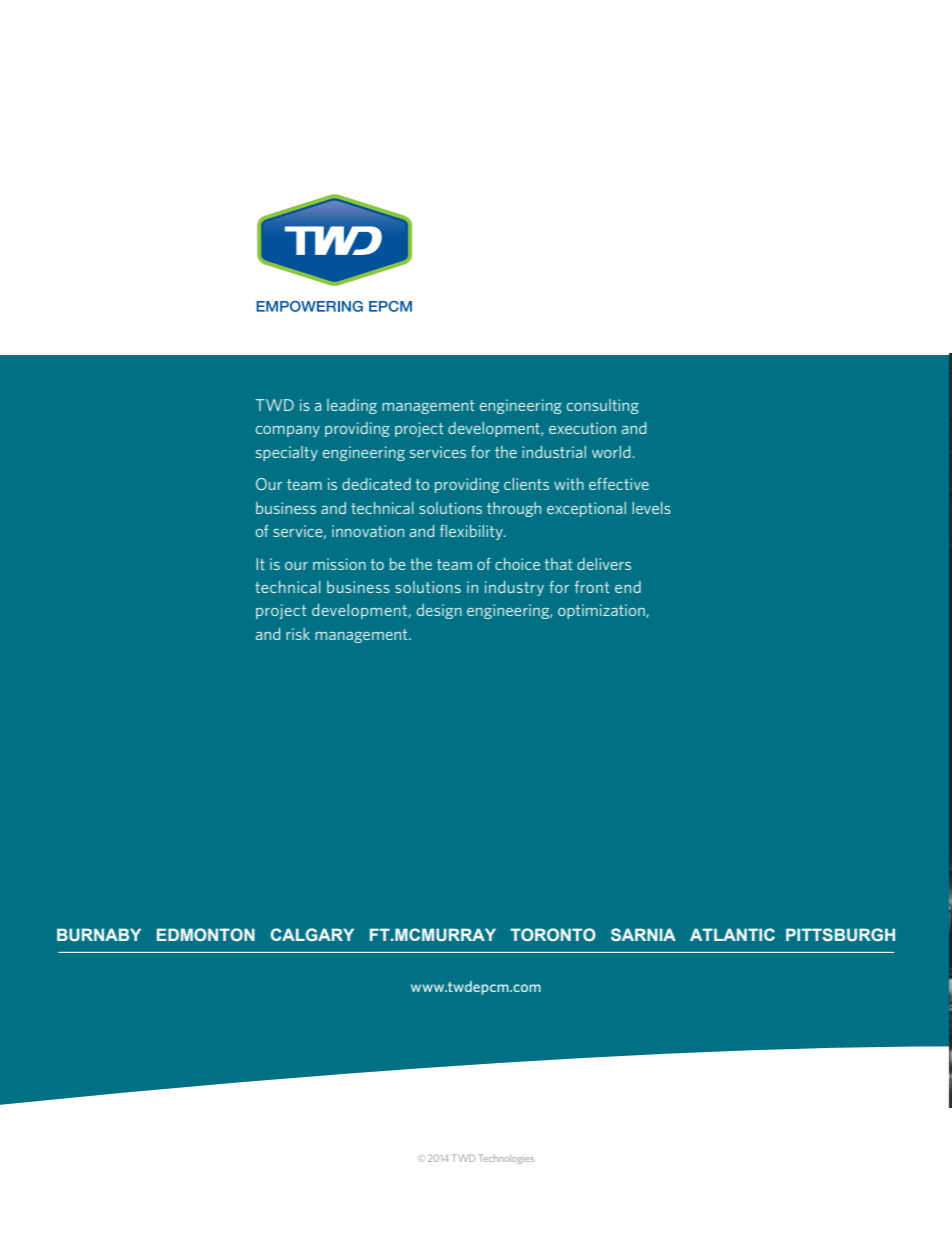  What do you see at coordinates (732, 934) in the screenshot?
I see `ATLANTIC` at bounding box center [732, 934].
